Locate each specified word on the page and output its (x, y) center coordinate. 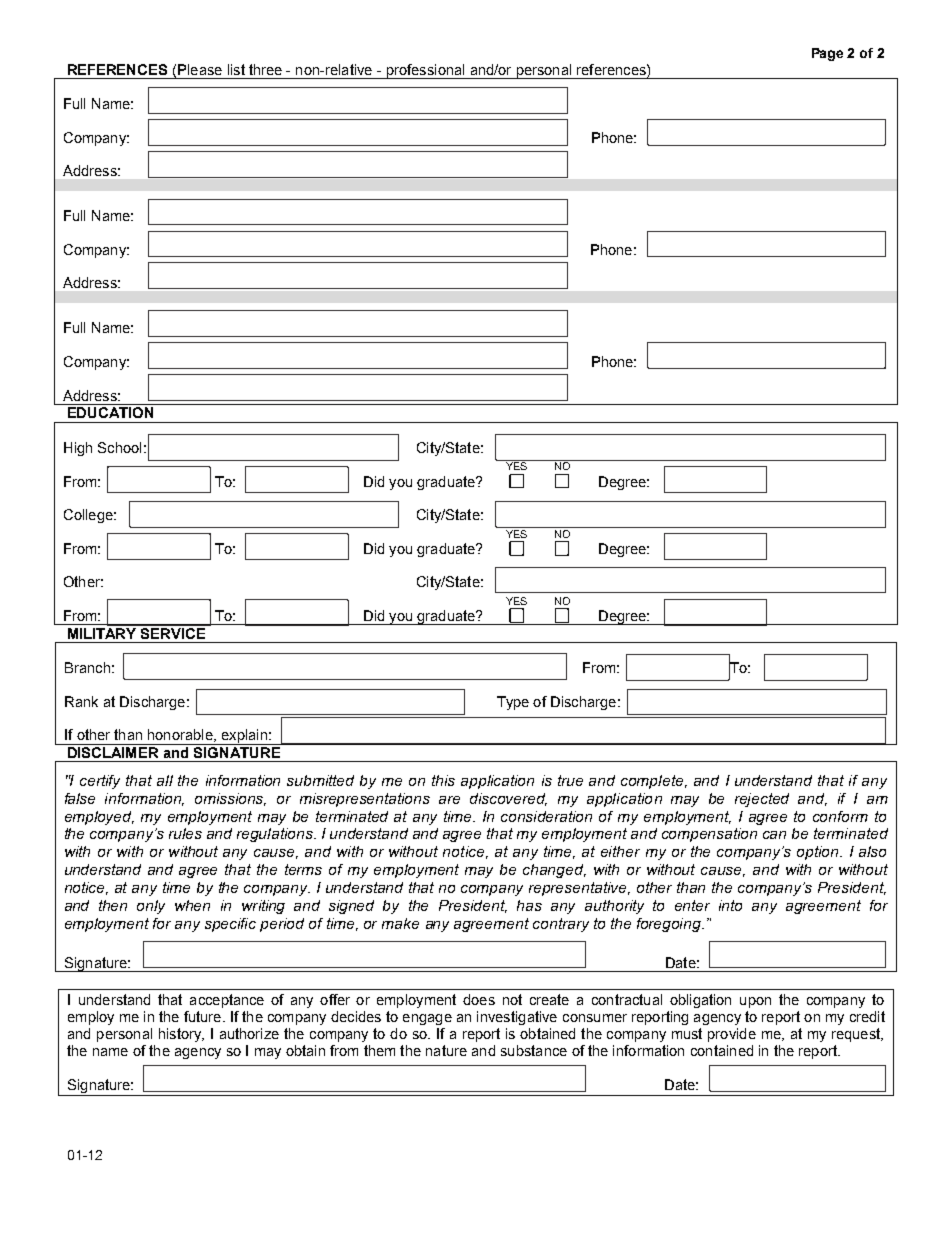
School (119, 447)
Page (827, 54)
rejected (762, 800)
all (165, 780)
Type (513, 703)
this (443, 780)
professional (425, 71)
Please (200, 69)
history (181, 1035)
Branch (87, 667)
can (774, 835)
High (78, 449)
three (265, 69)
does (479, 999)
